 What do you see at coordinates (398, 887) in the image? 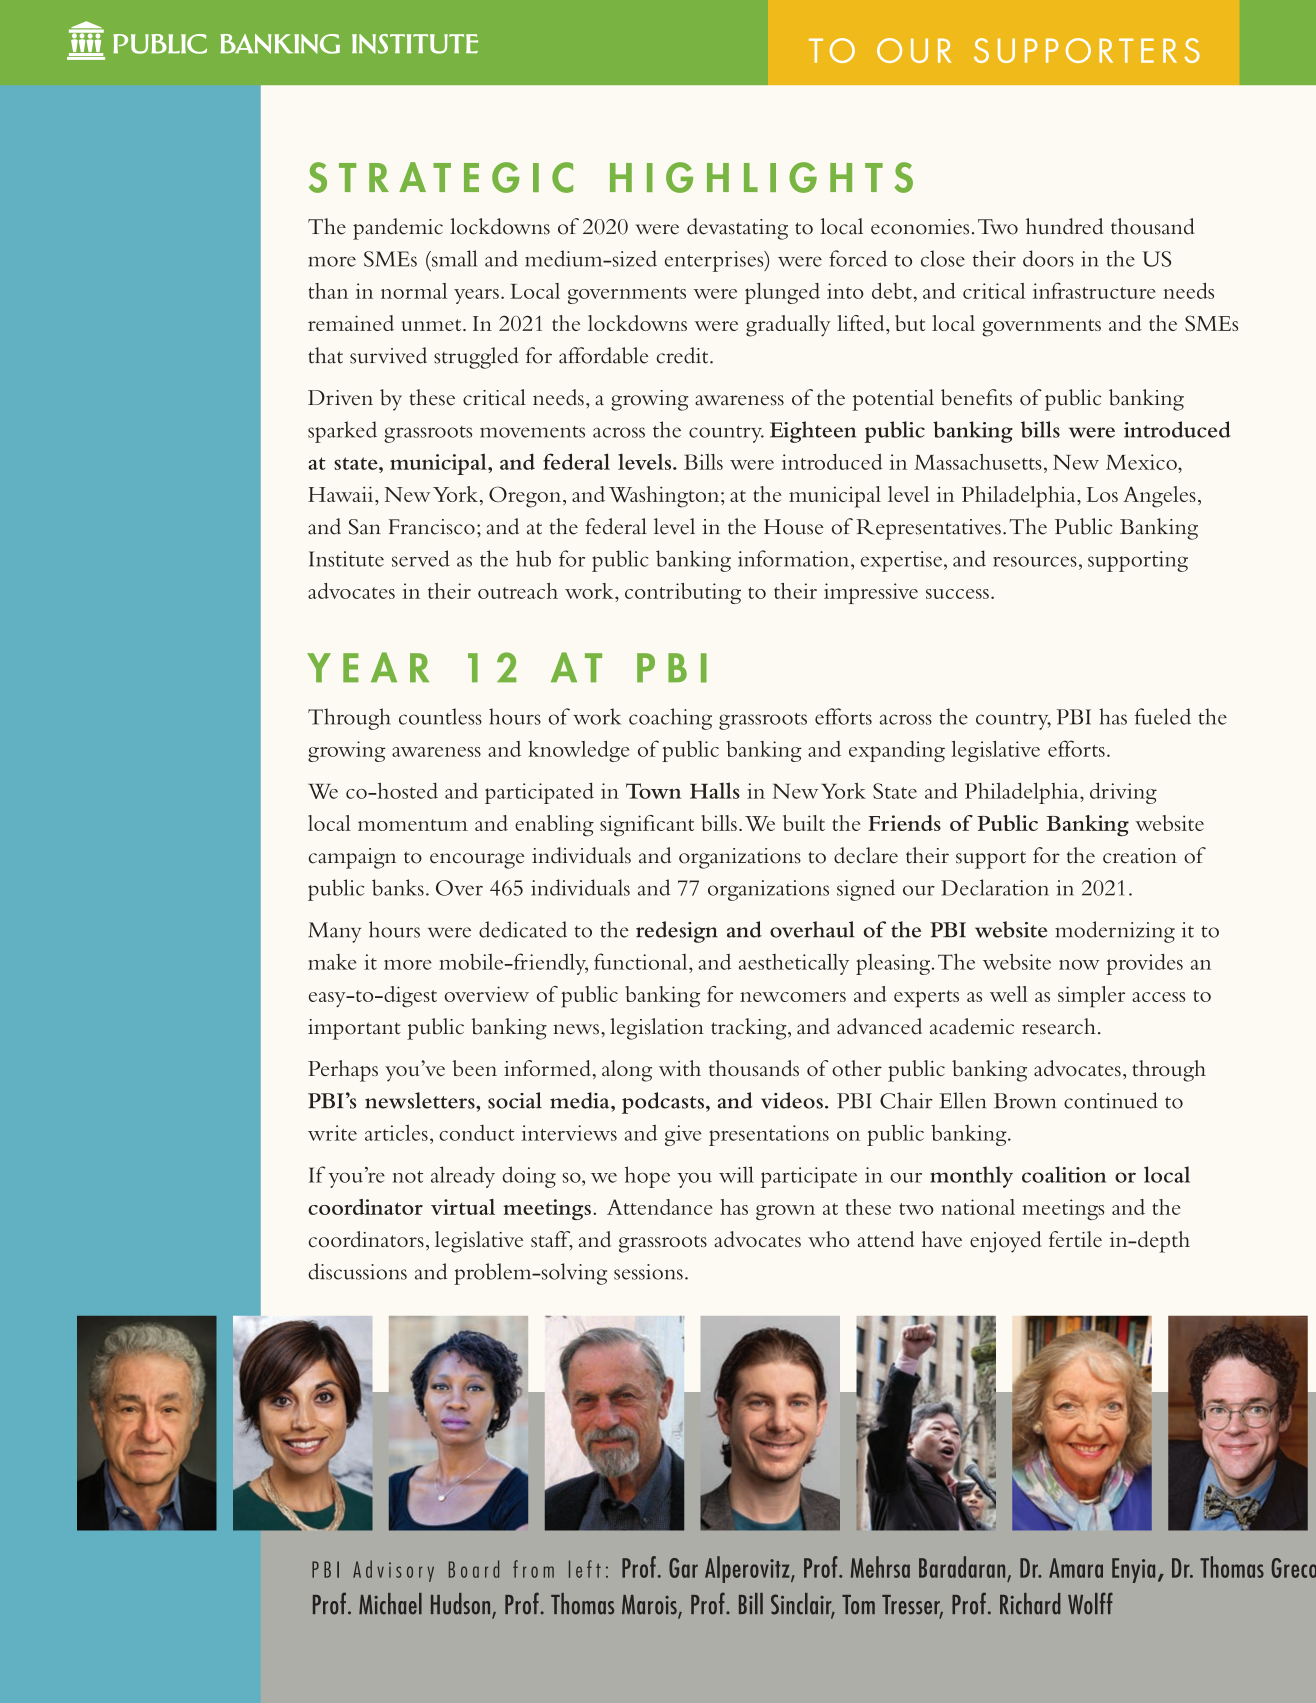
I see `banks` at bounding box center [398, 887].
